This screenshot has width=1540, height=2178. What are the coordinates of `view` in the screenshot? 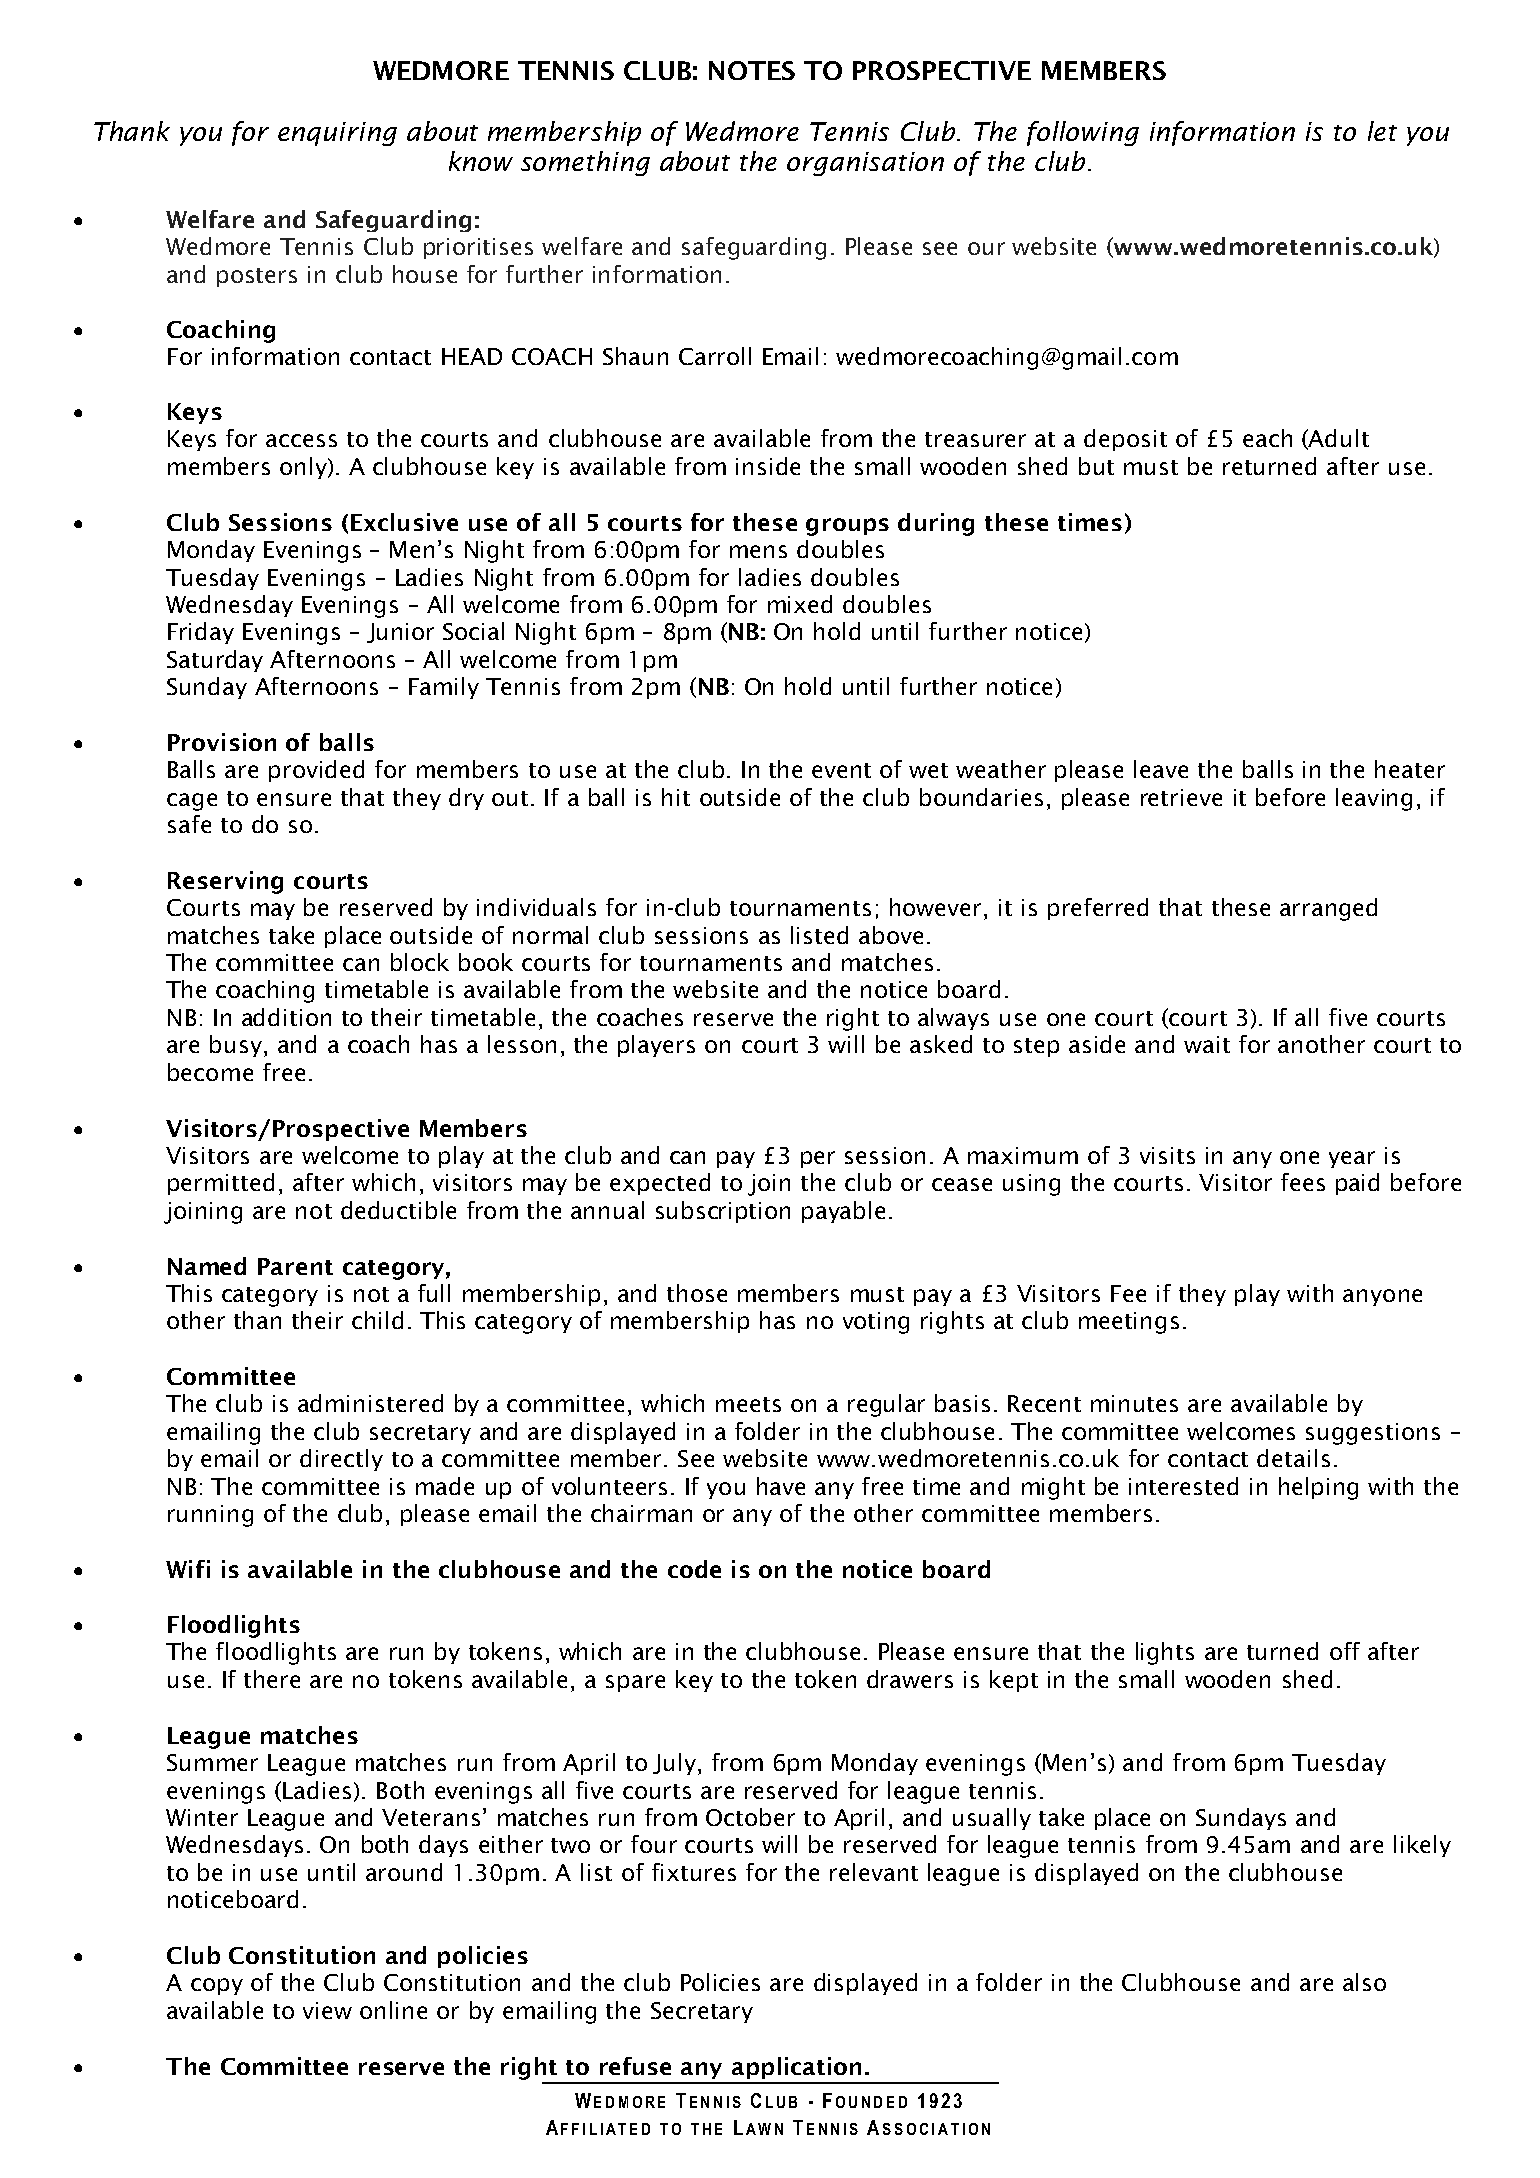 It's located at (327, 2010).
